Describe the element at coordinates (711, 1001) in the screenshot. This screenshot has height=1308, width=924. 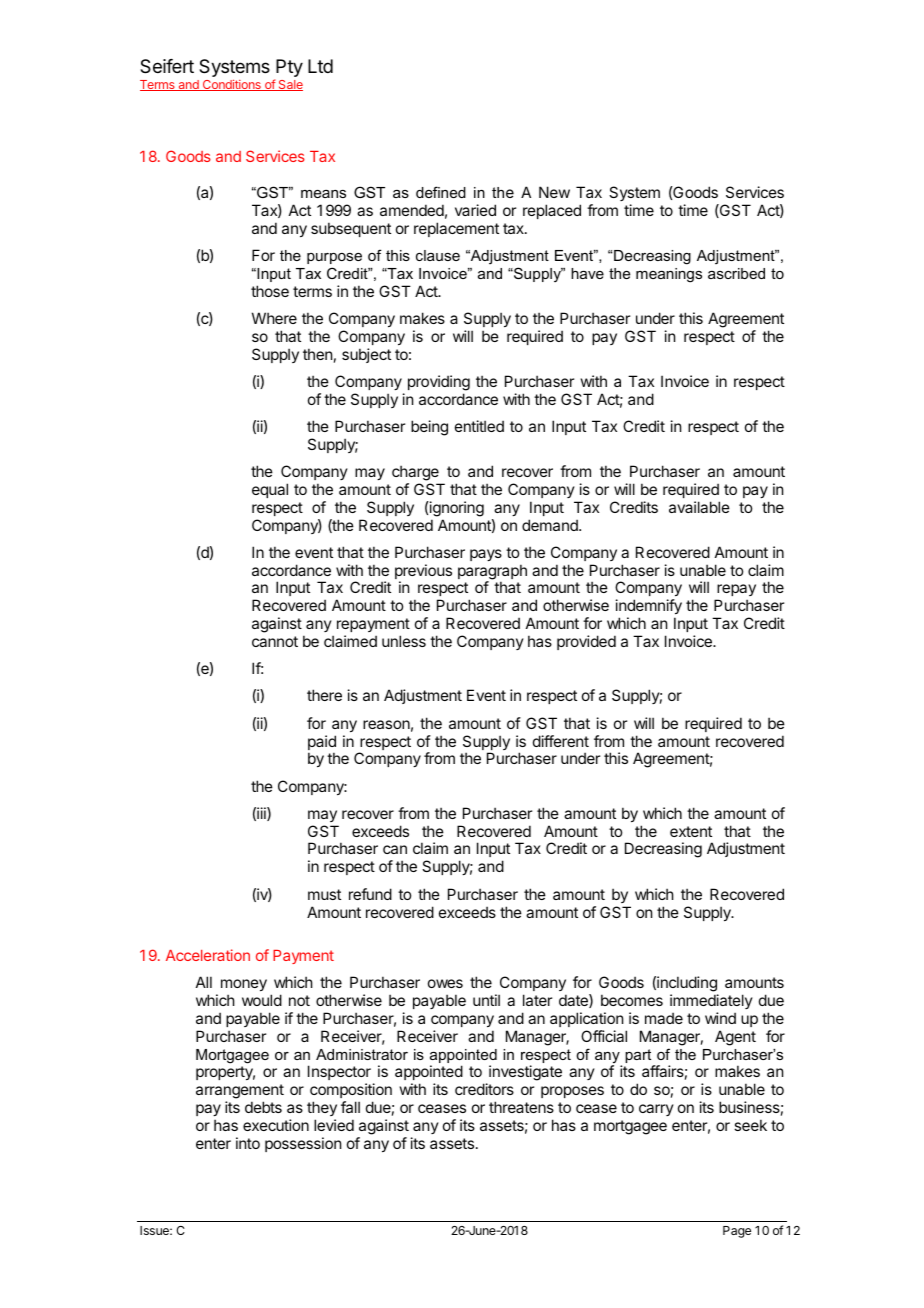
I see `immediately` at that location.
